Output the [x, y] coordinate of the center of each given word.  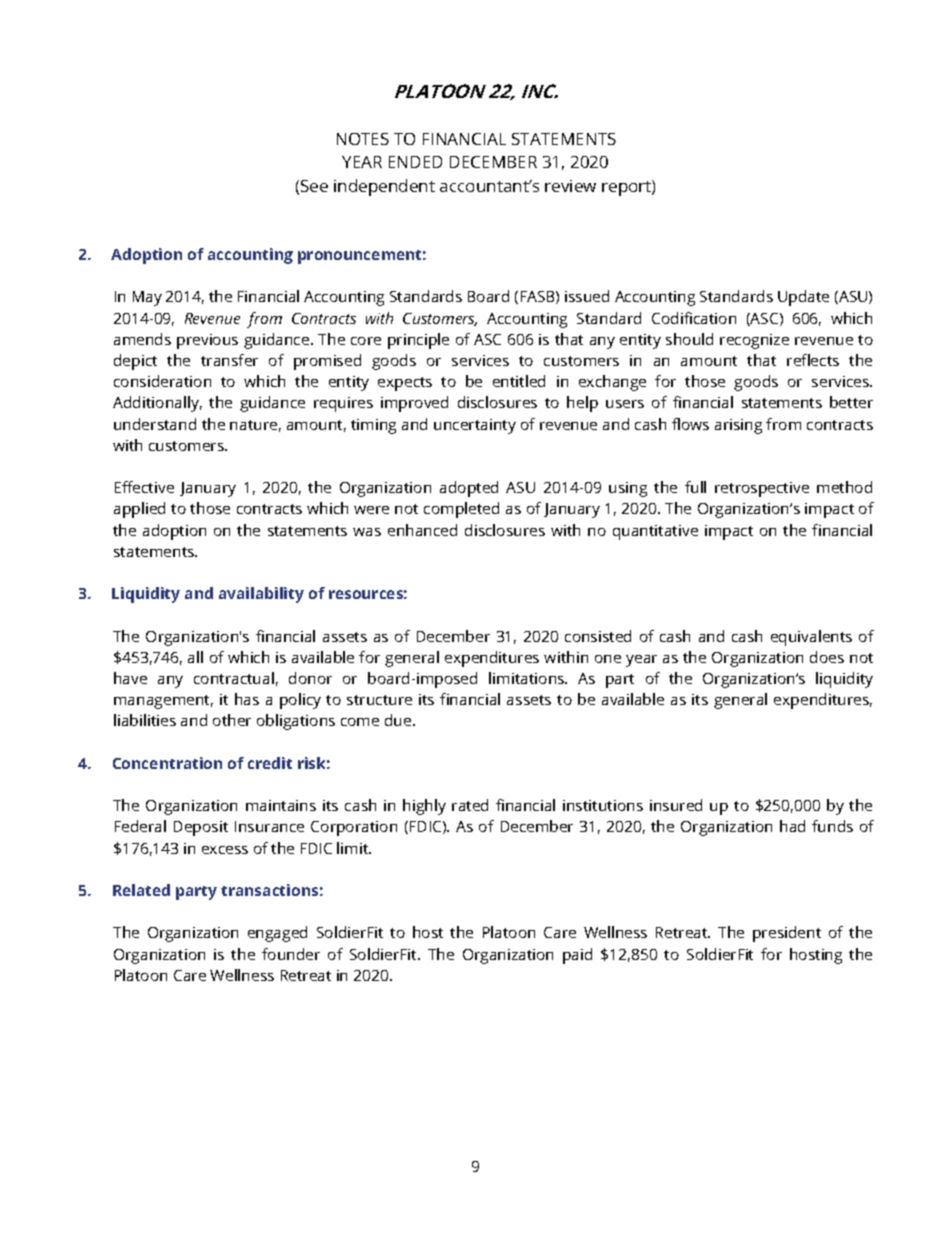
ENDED [415, 162]
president [787, 934]
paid [577, 956]
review [570, 186]
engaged [277, 934]
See [314, 186]
